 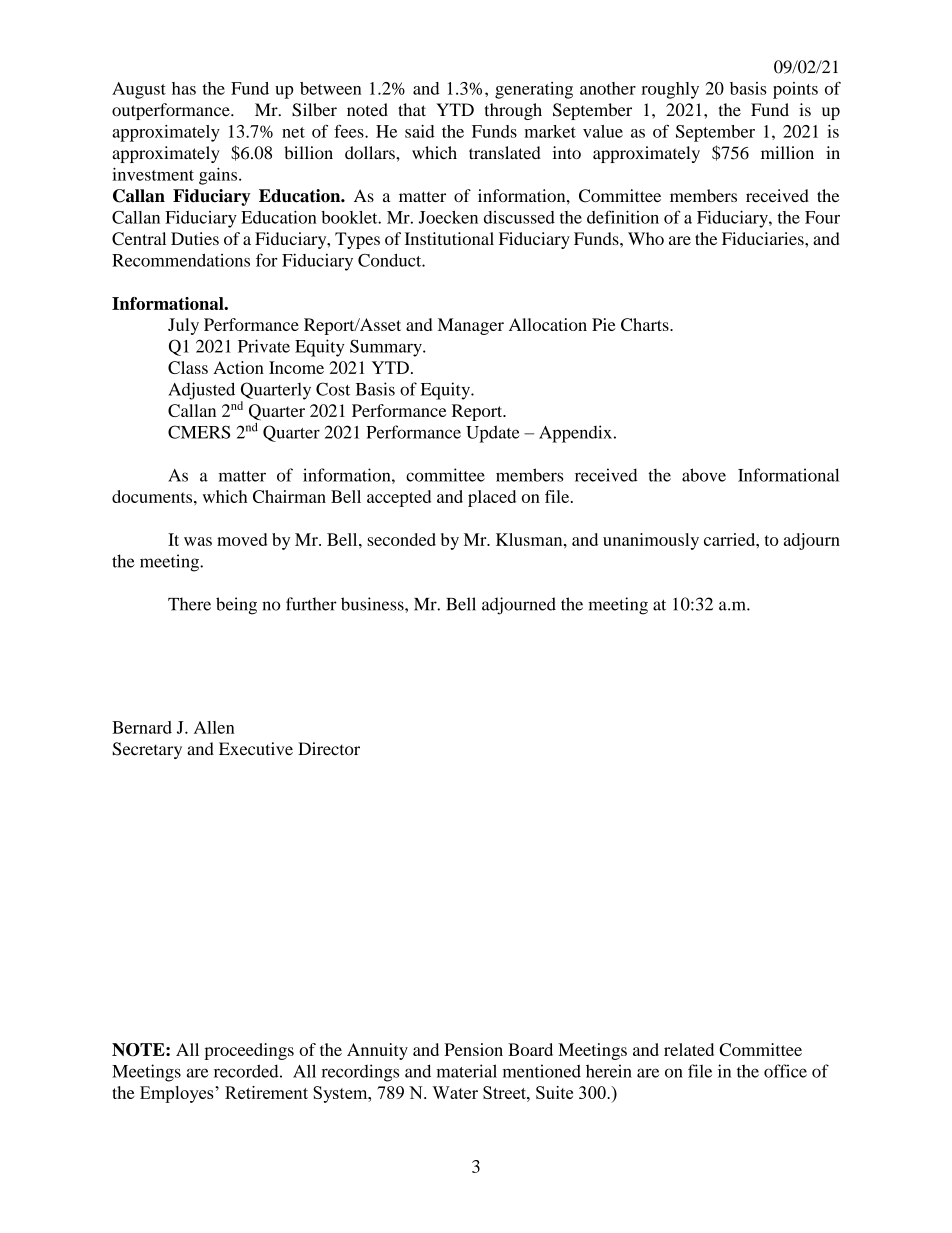 What do you see at coordinates (513, 111) in the document?
I see `through` at bounding box center [513, 111].
